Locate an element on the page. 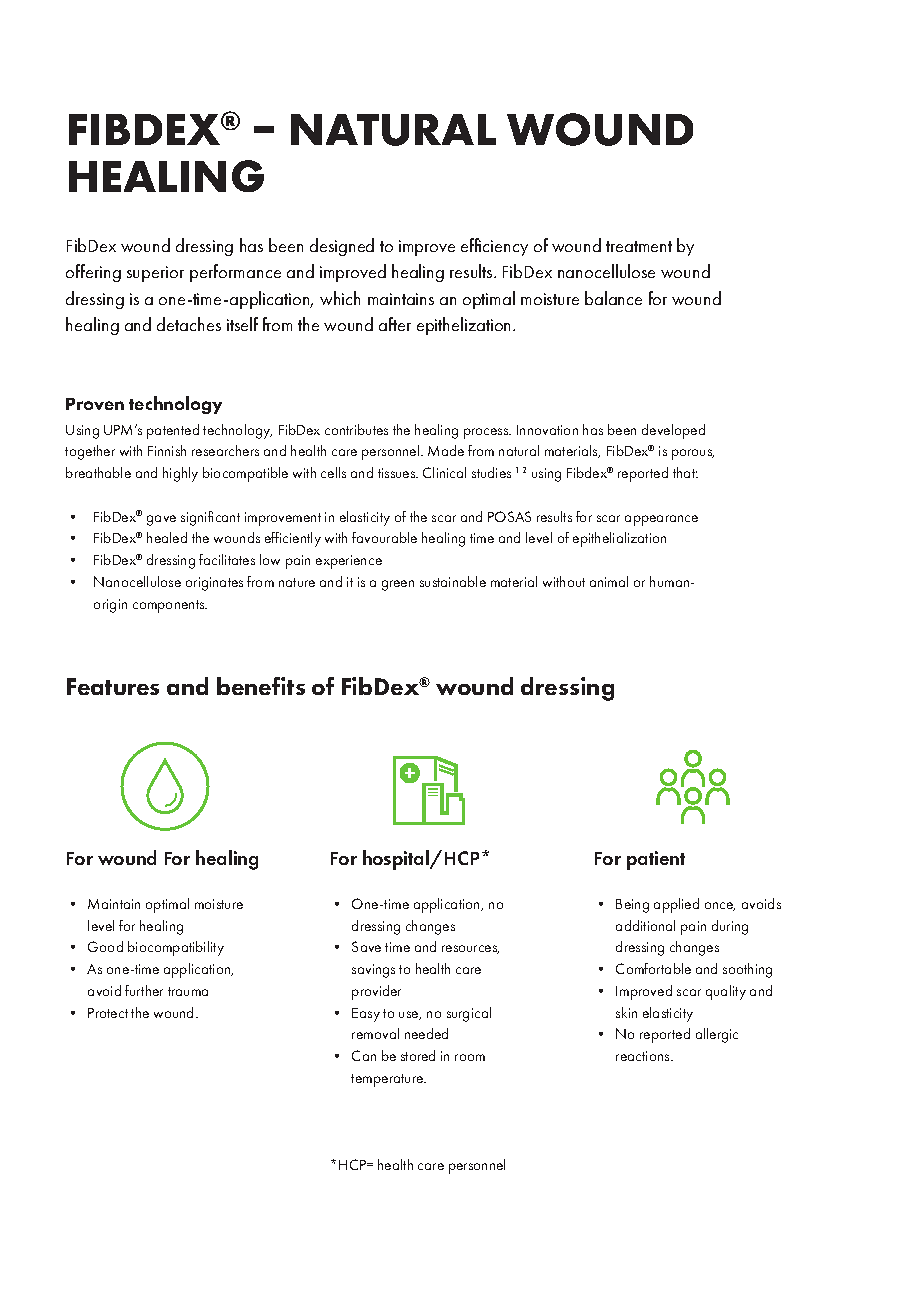  treatment is located at coordinates (639, 246).
